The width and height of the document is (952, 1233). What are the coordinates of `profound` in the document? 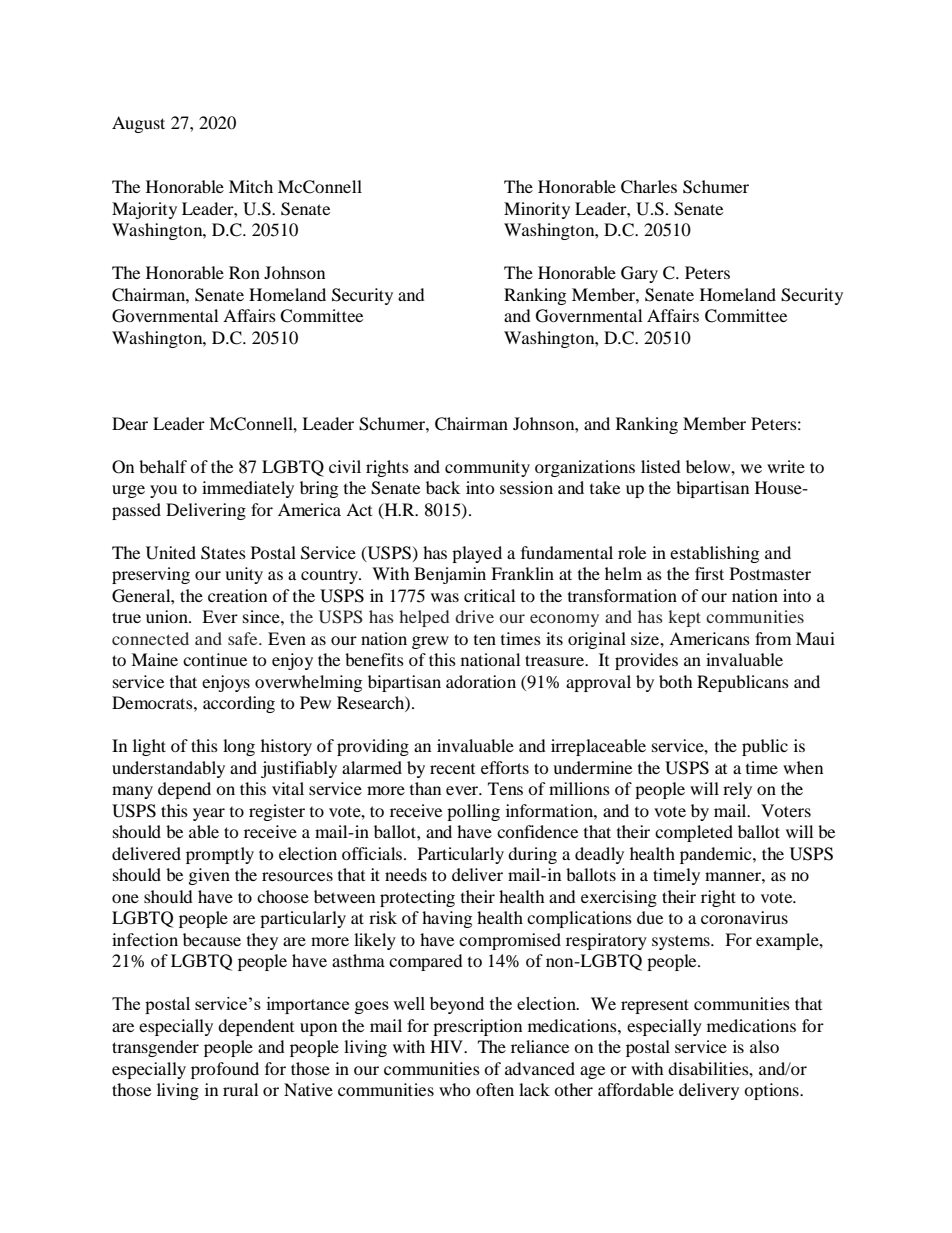 It's located at (225, 1070).
